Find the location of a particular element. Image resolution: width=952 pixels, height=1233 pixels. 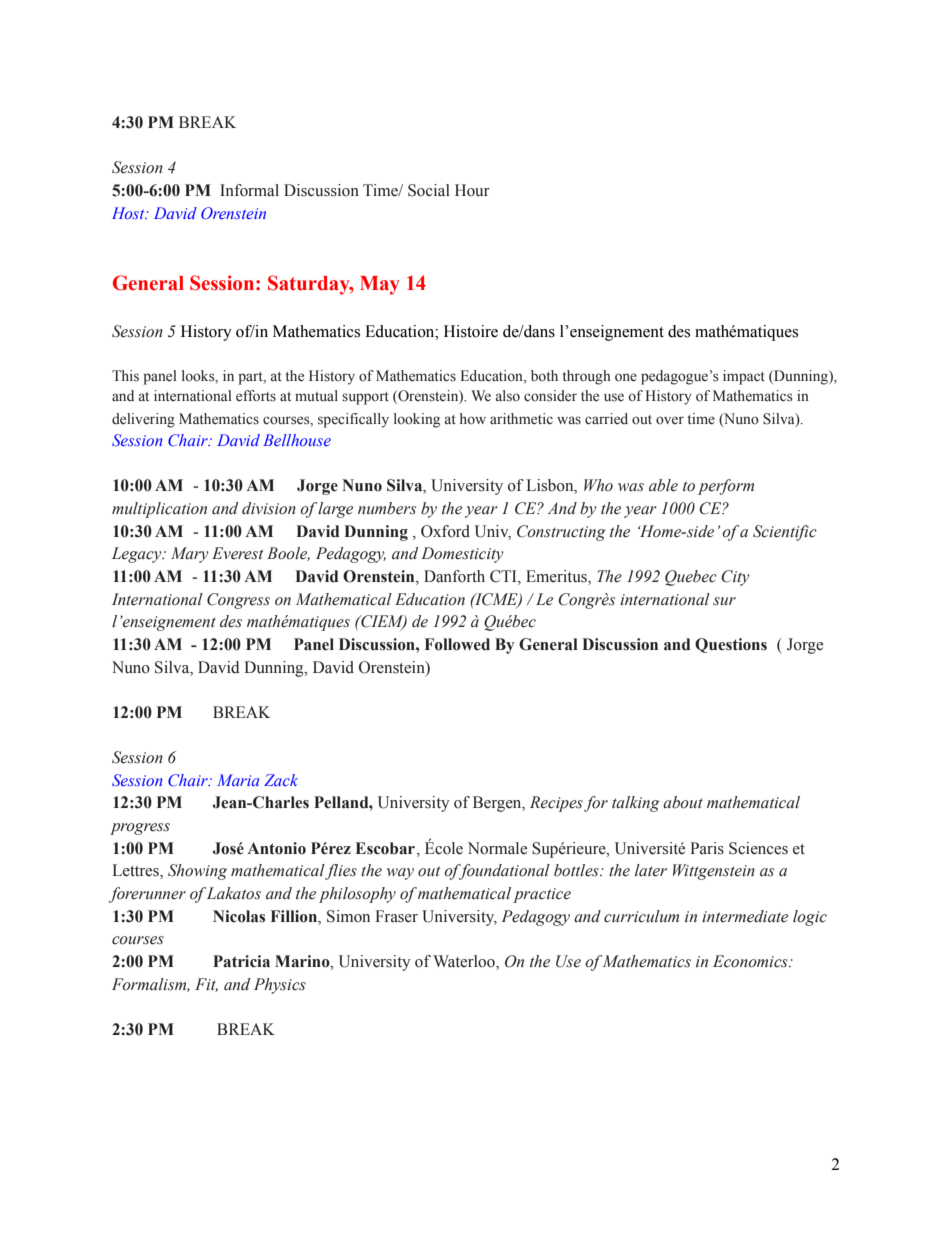

Patricia is located at coordinates (241, 961).
